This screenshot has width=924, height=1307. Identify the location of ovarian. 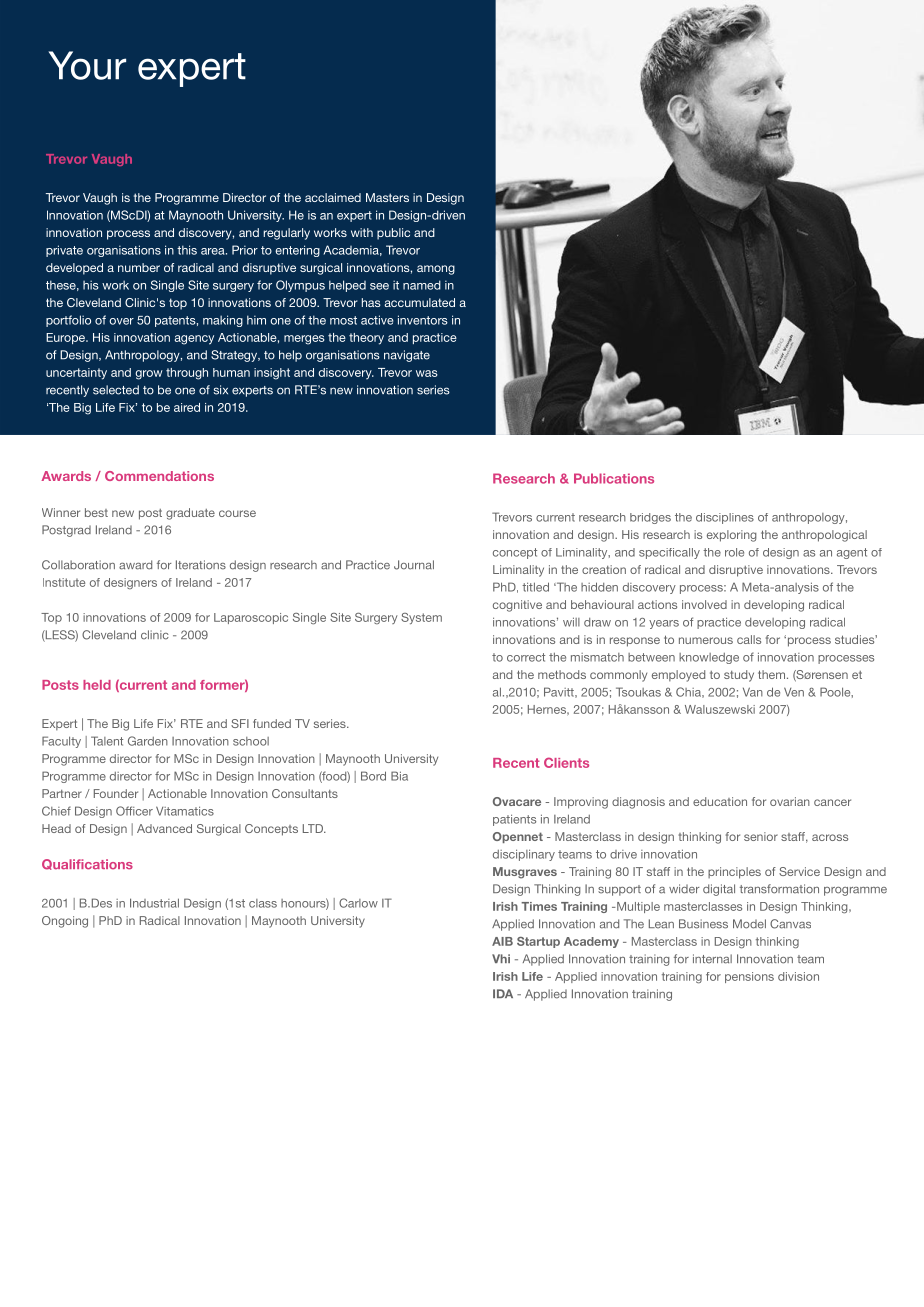
(790, 801).
